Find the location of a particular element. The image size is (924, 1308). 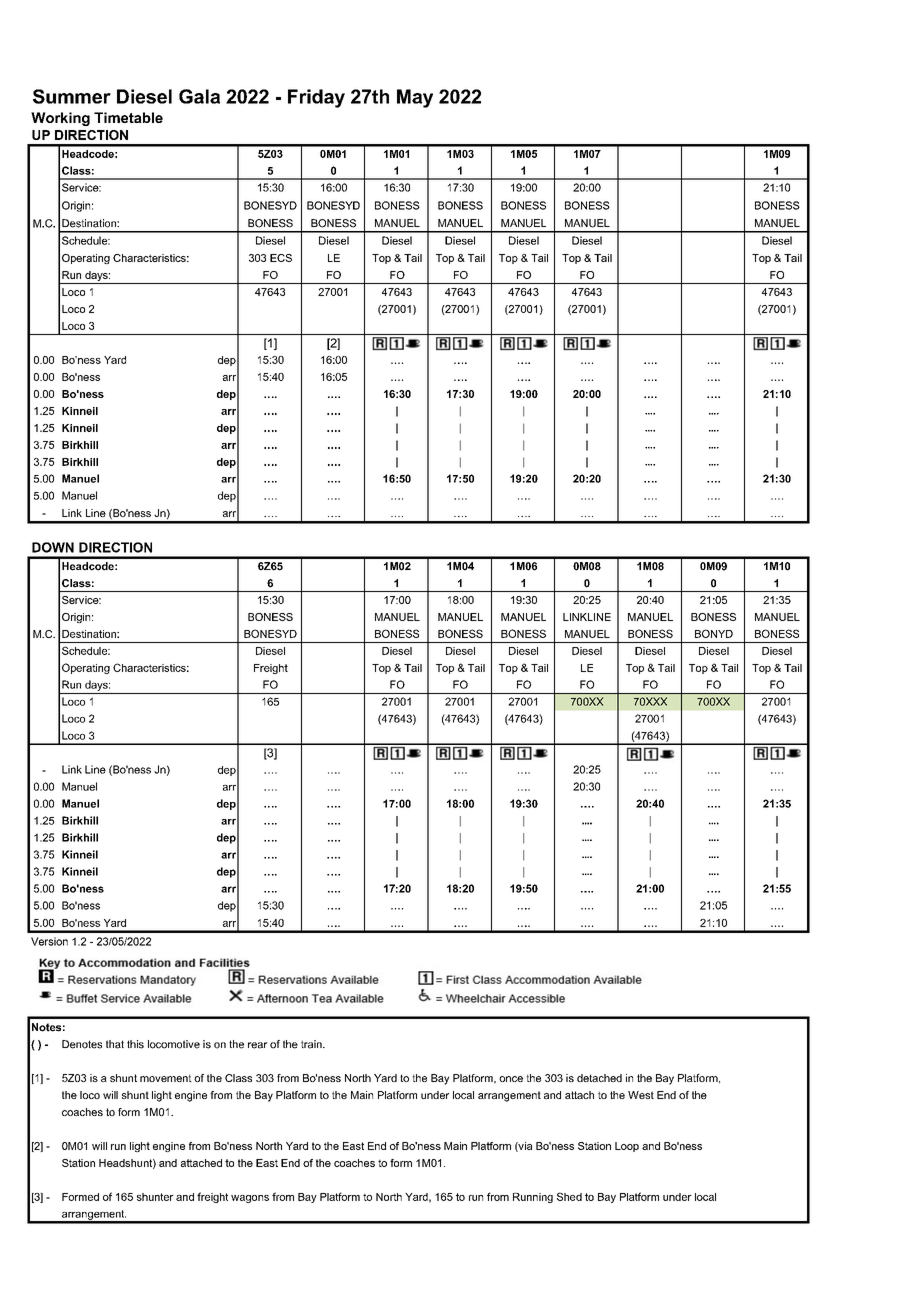

ECS is located at coordinates (281, 258).
